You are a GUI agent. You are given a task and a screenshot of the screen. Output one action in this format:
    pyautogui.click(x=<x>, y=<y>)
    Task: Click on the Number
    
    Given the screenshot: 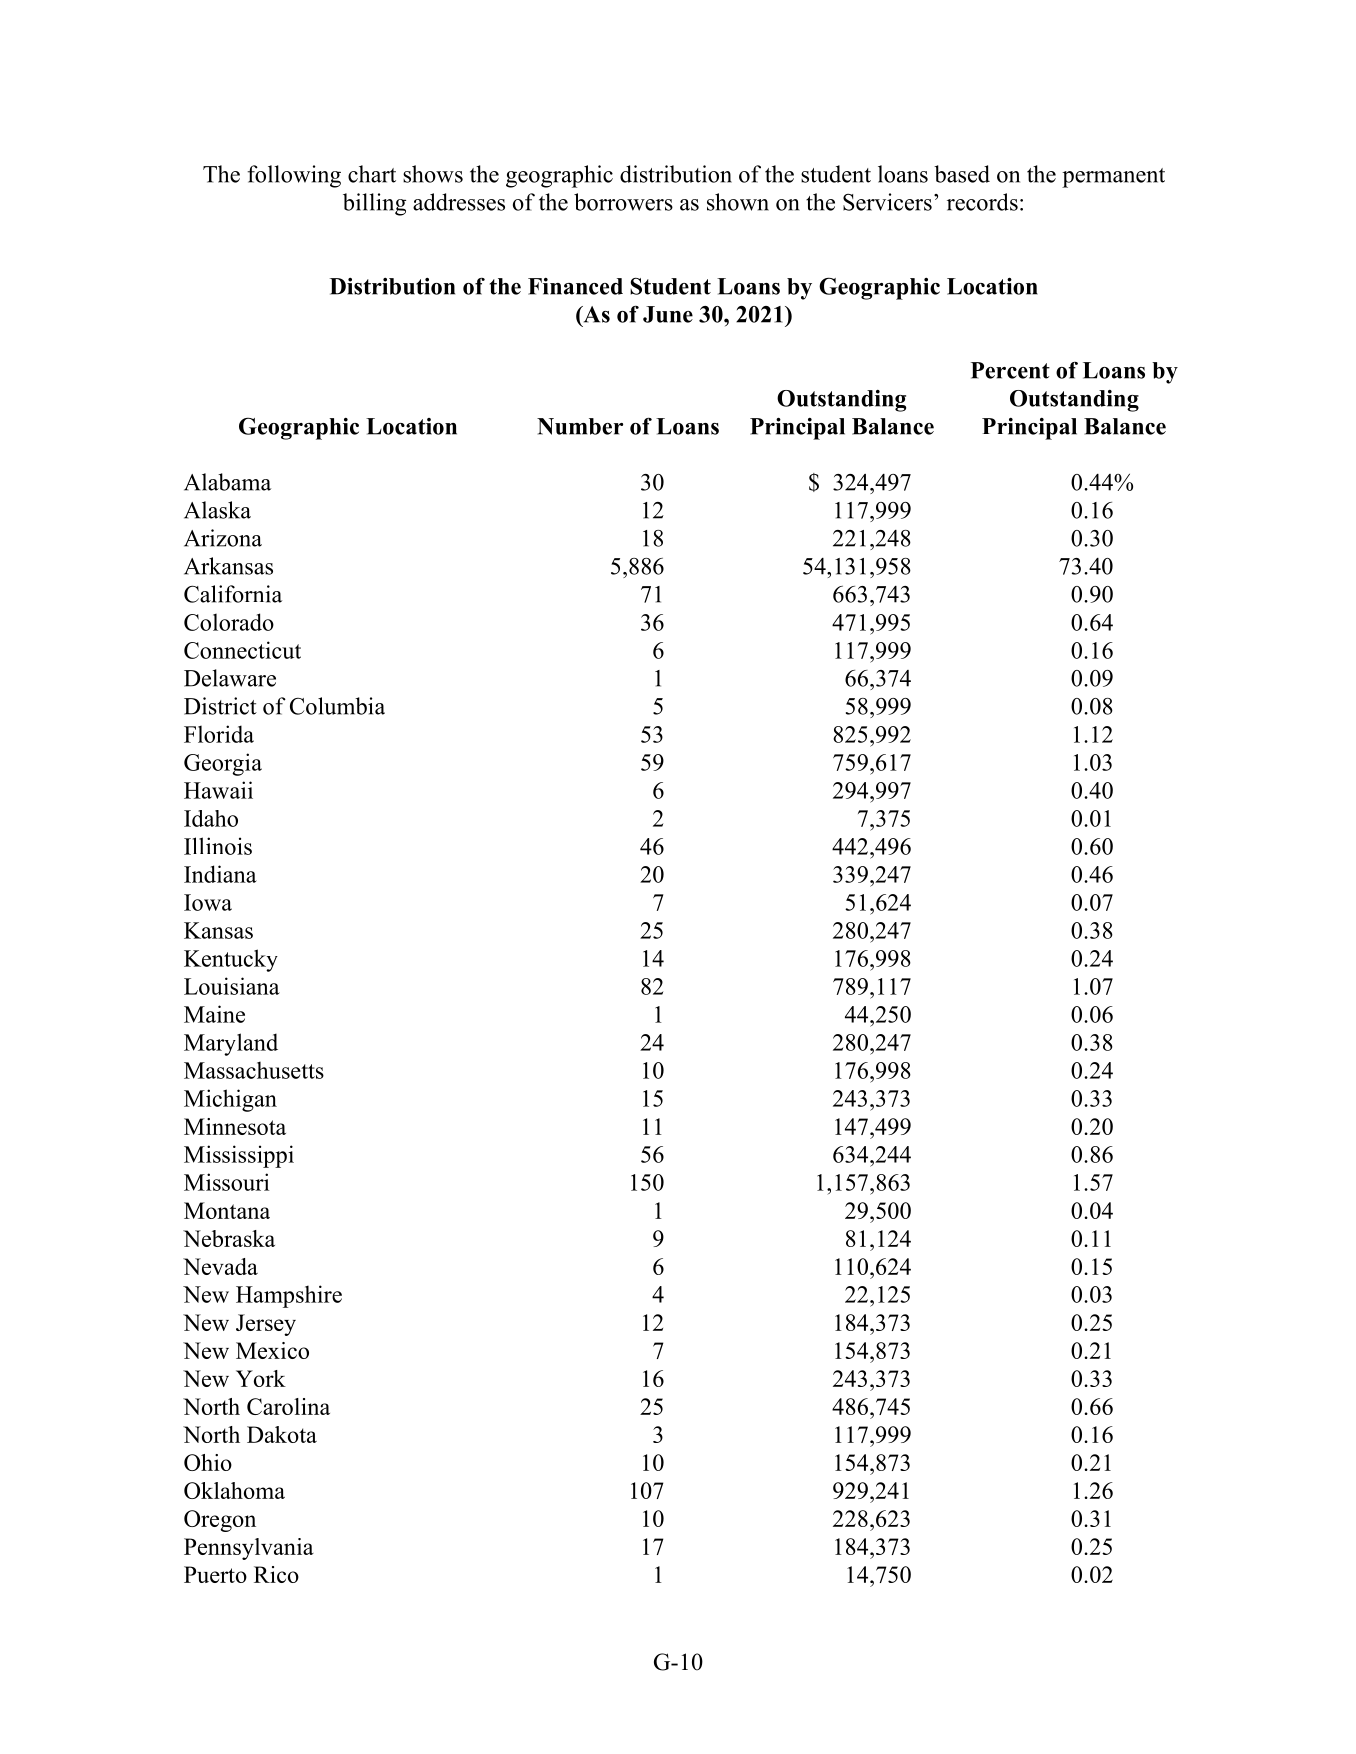 What is the action you would take?
    pyautogui.click(x=580, y=426)
